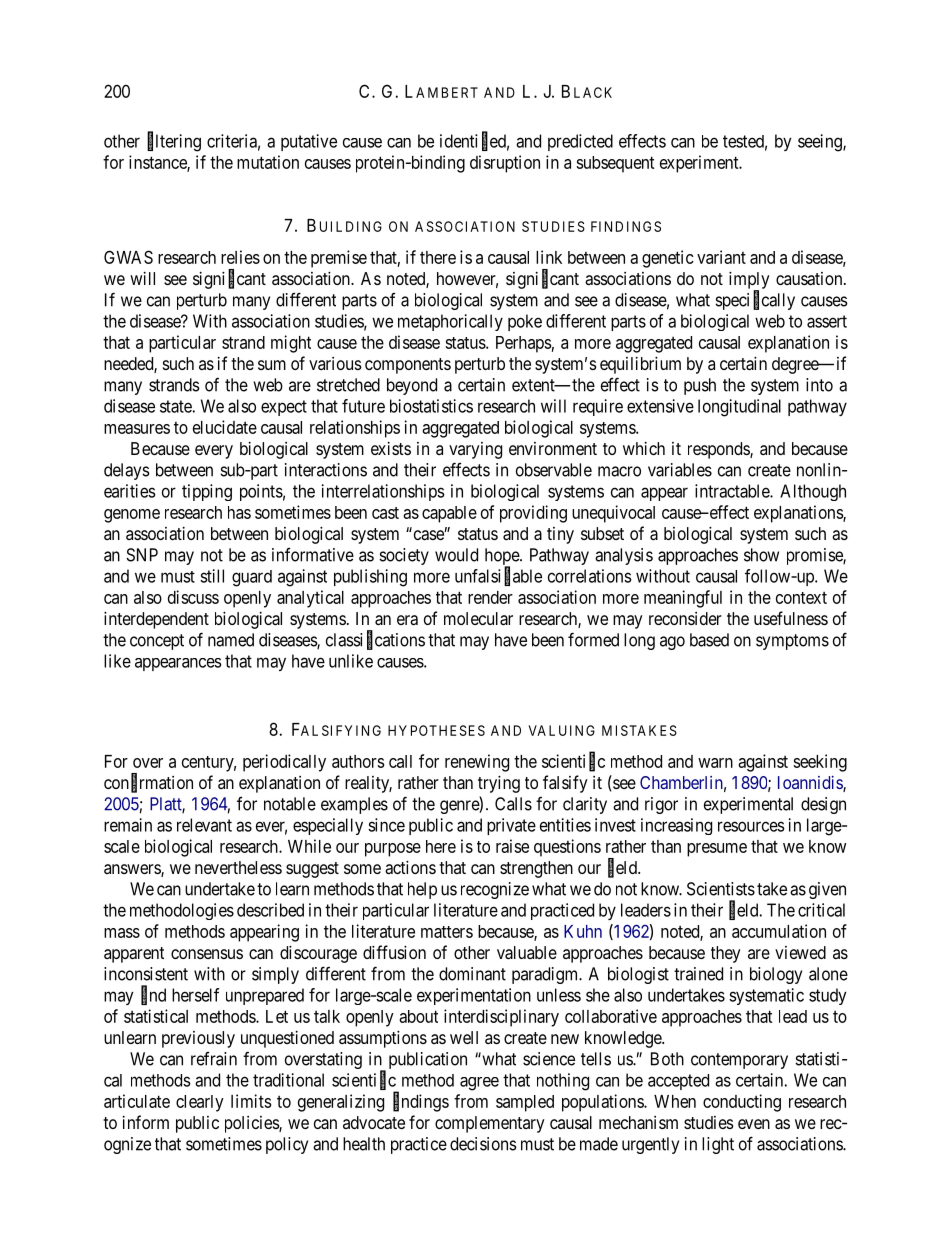 This screenshot has height=1240, width=952. What do you see at coordinates (231, 640) in the screenshot?
I see `named` at bounding box center [231, 640].
